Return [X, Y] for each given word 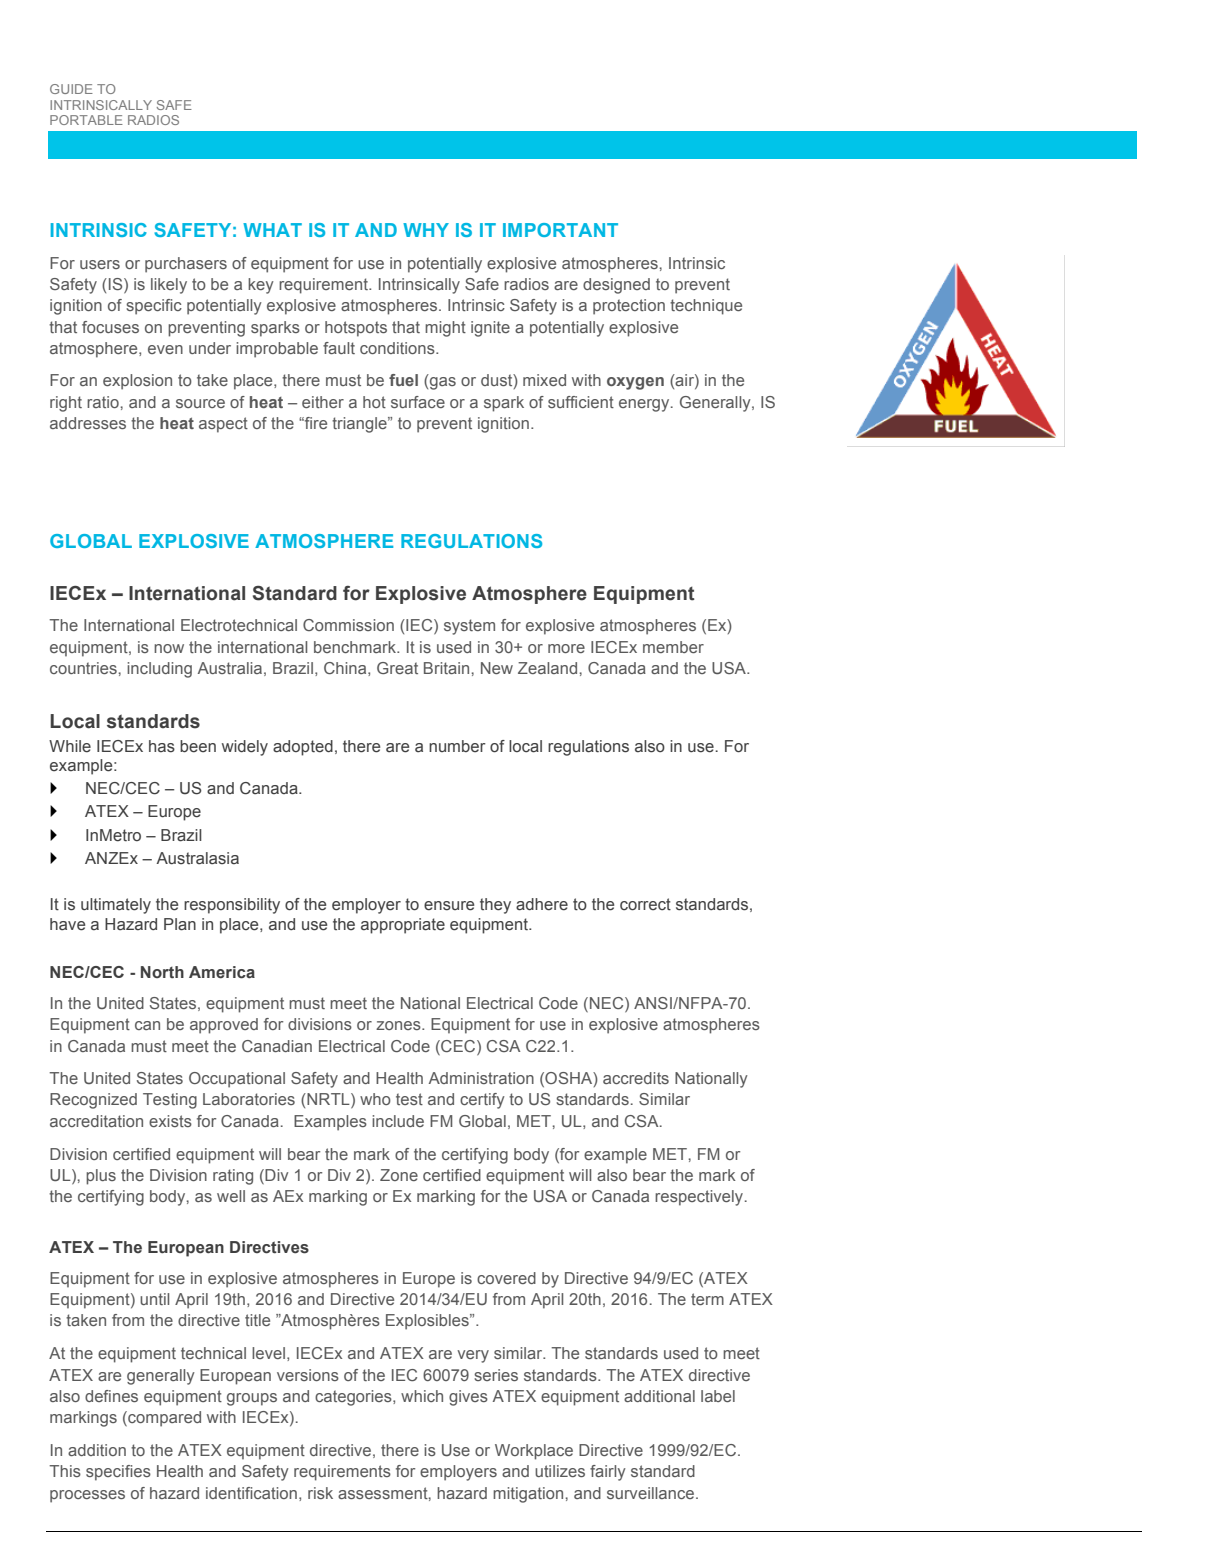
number [457, 746]
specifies [118, 1473]
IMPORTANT [560, 230]
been [198, 746]
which [422, 1396]
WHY [426, 230]
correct [645, 904]
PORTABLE [86, 120]
